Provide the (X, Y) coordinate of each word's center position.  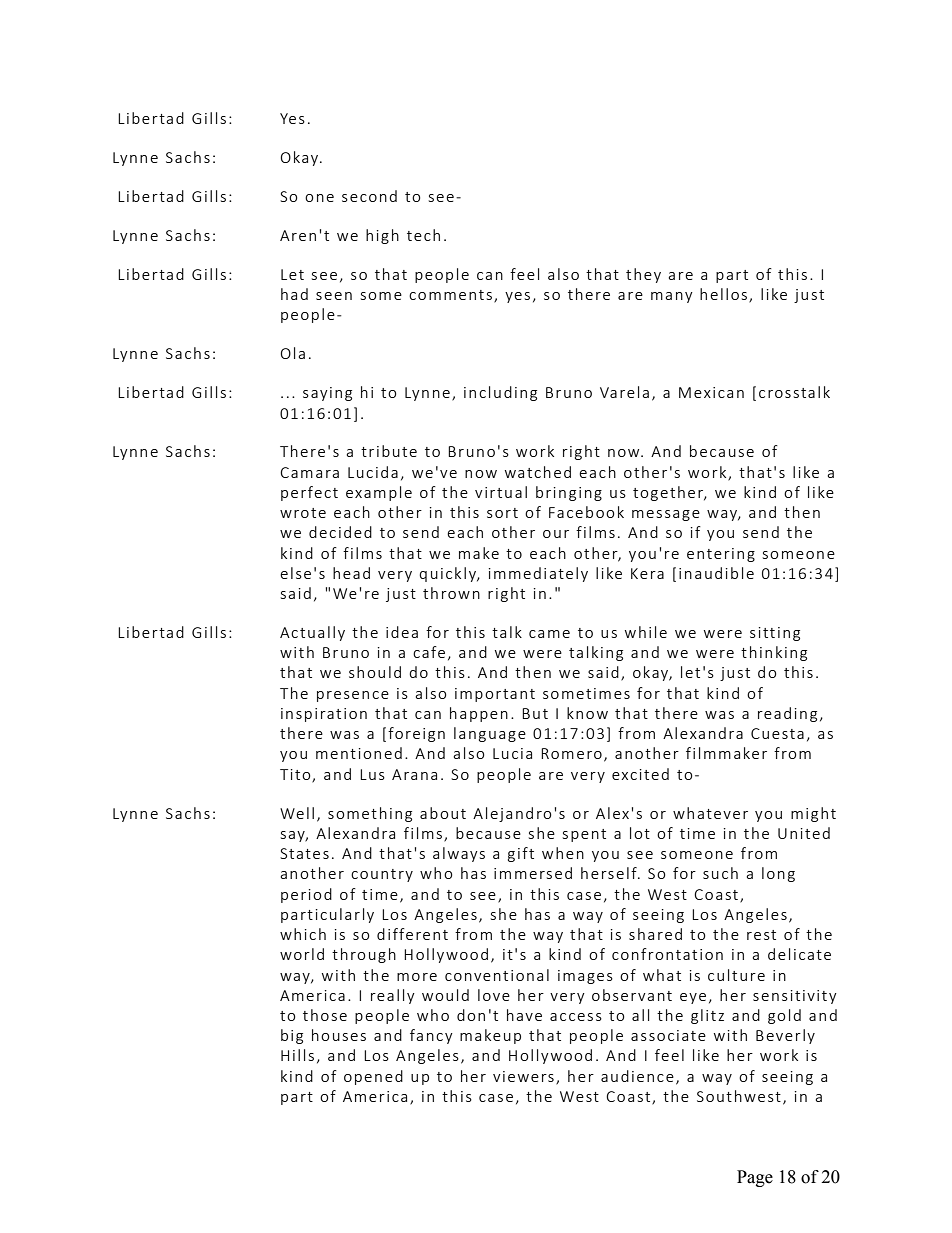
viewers (523, 1076)
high (382, 236)
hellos (723, 294)
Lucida (373, 472)
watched (538, 472)
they (643, 275)
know (587, 713)
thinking (774, 653)
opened (373, 1077)
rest (761, 935)
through (364, 955)
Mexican (711, 392)
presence (353, 696)
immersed (533, 873)
